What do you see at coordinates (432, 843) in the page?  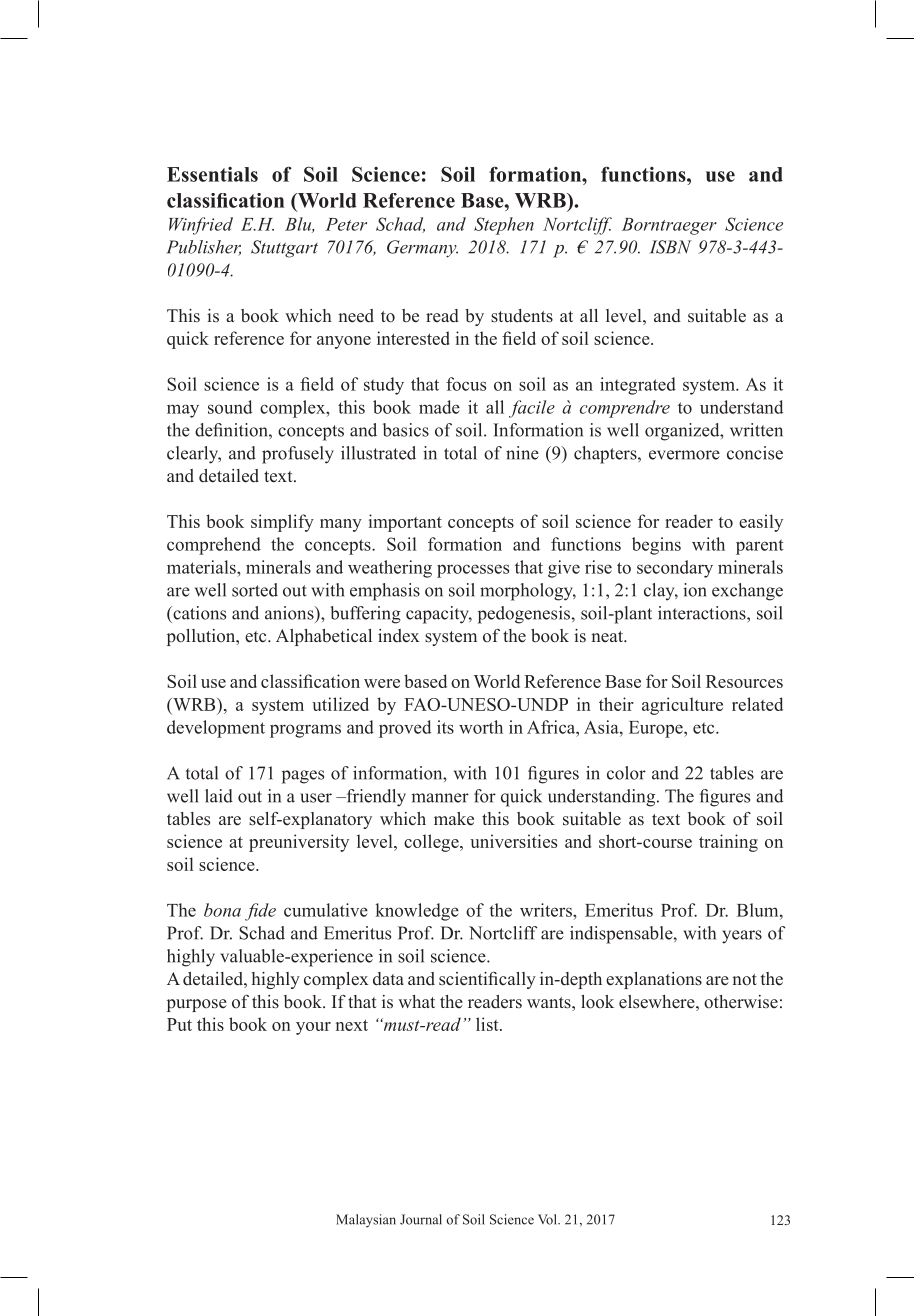 I see `college` at bounding box center [432, 843].
